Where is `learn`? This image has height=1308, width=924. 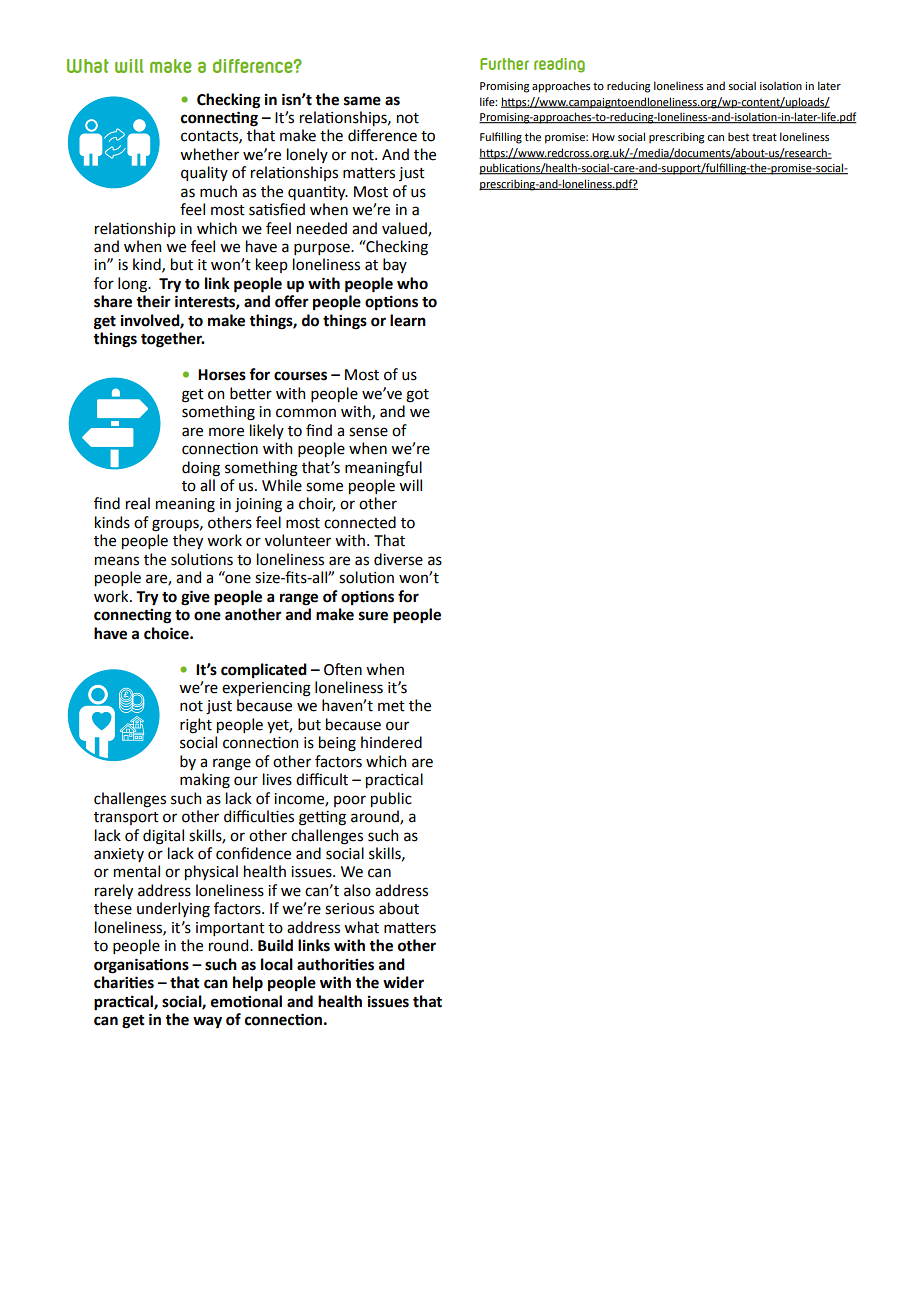 learn is located at coordinates (408, 320).
